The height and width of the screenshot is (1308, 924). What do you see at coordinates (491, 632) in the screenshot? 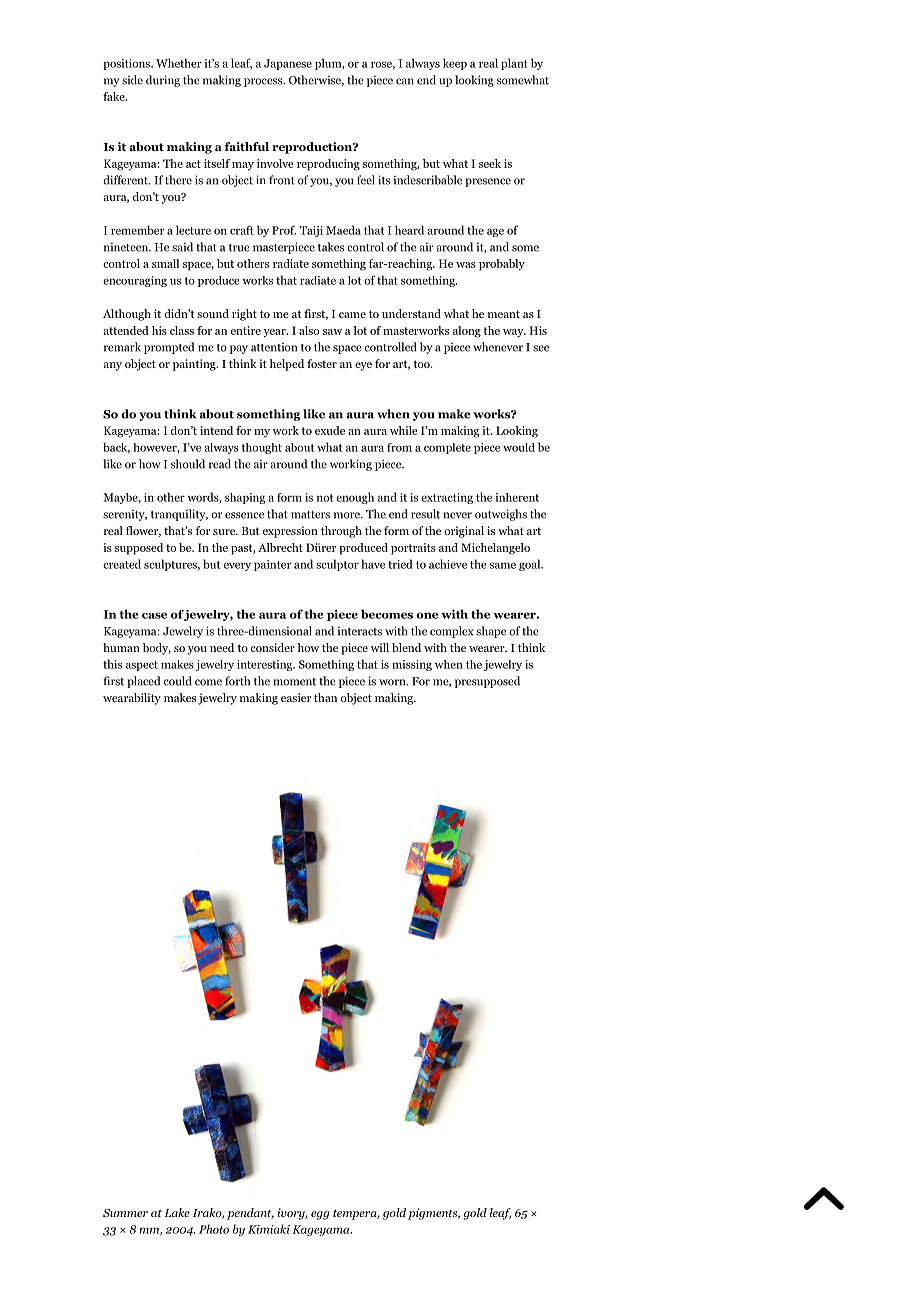
I see `shape` at bounding box center [491, 632].
